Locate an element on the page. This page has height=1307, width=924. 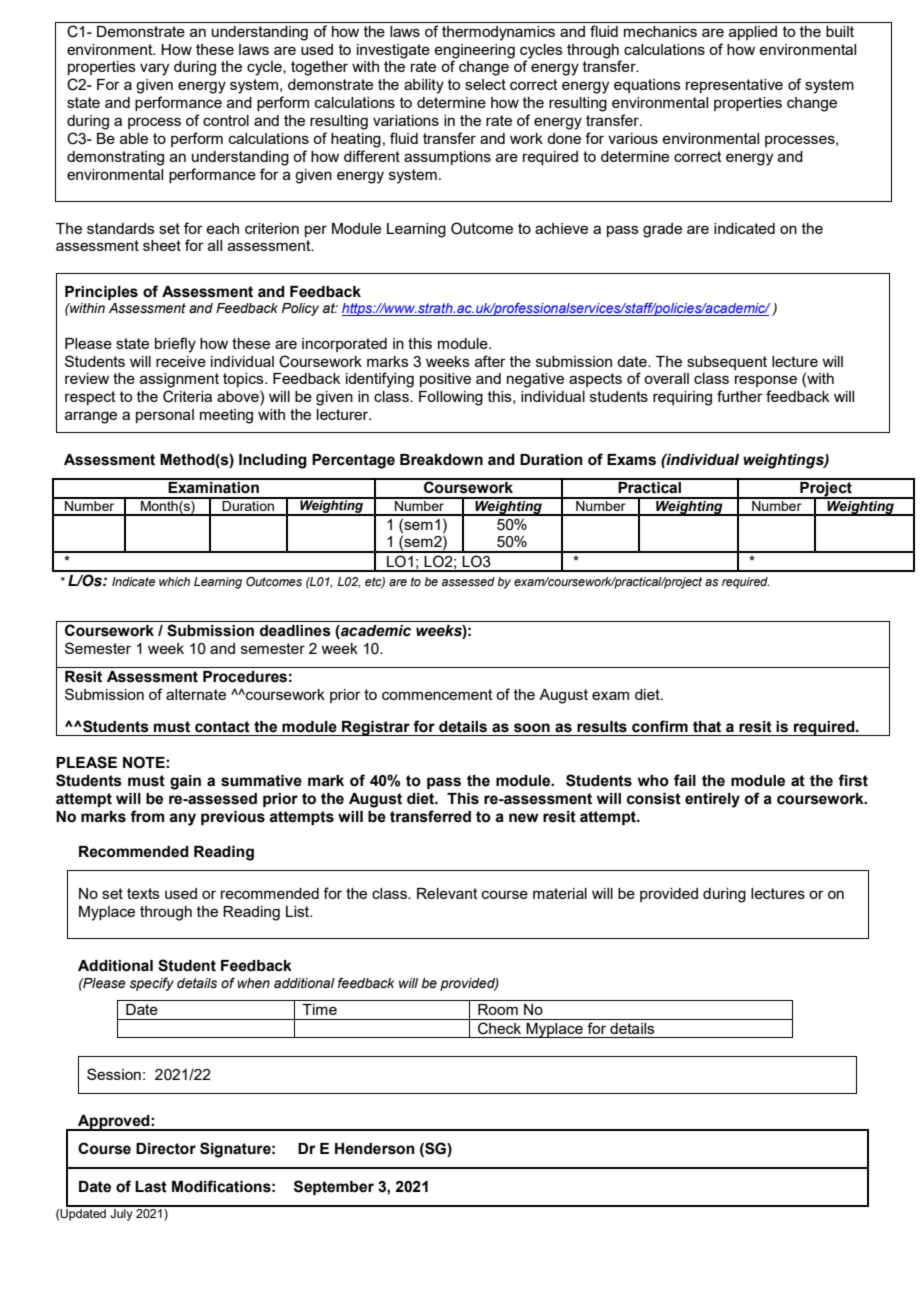
that is located at coordinates (707, 727).
